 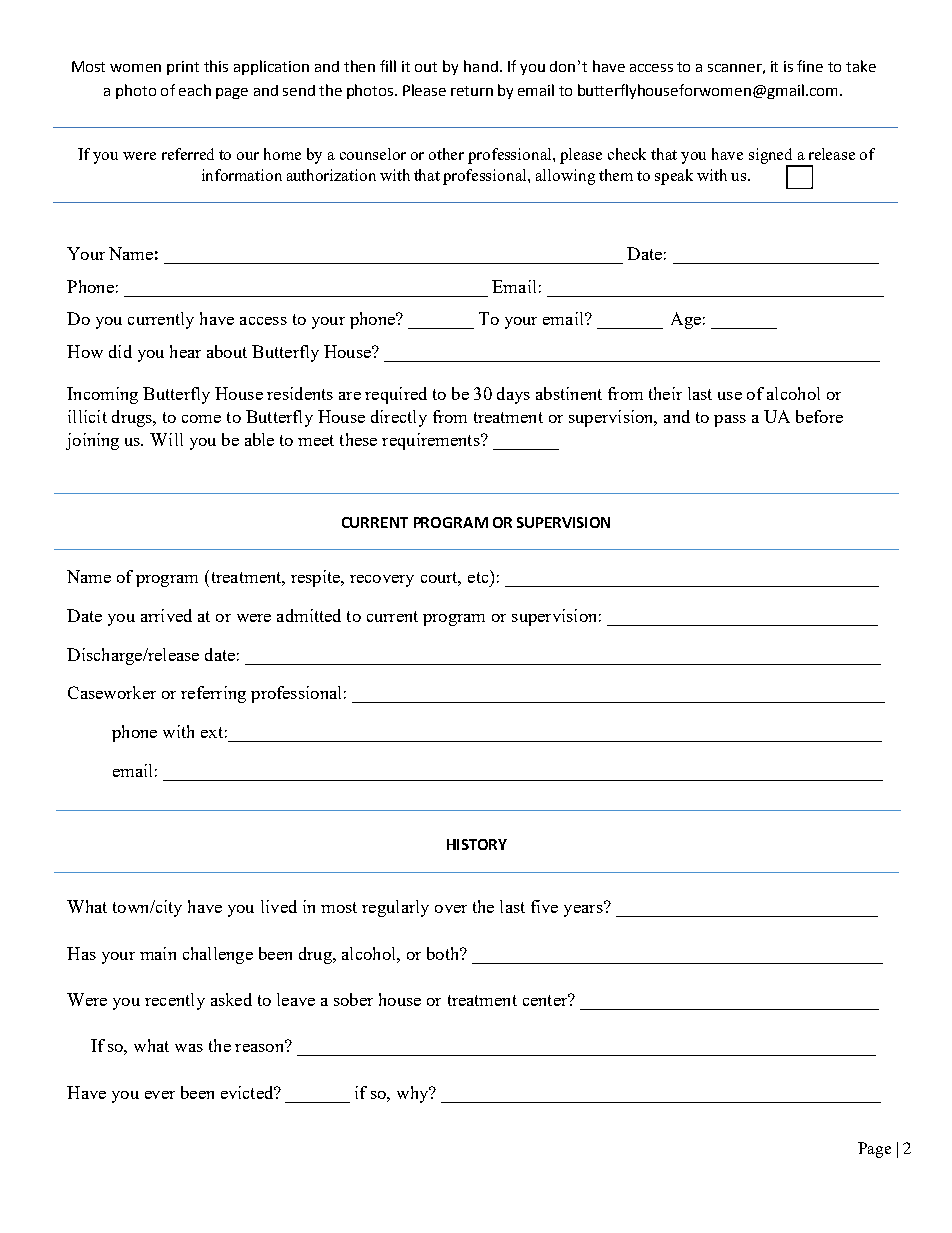 What do you see at coordinates (479, 576) in the image?
I see `etc` at bounding box center [479, 576].
